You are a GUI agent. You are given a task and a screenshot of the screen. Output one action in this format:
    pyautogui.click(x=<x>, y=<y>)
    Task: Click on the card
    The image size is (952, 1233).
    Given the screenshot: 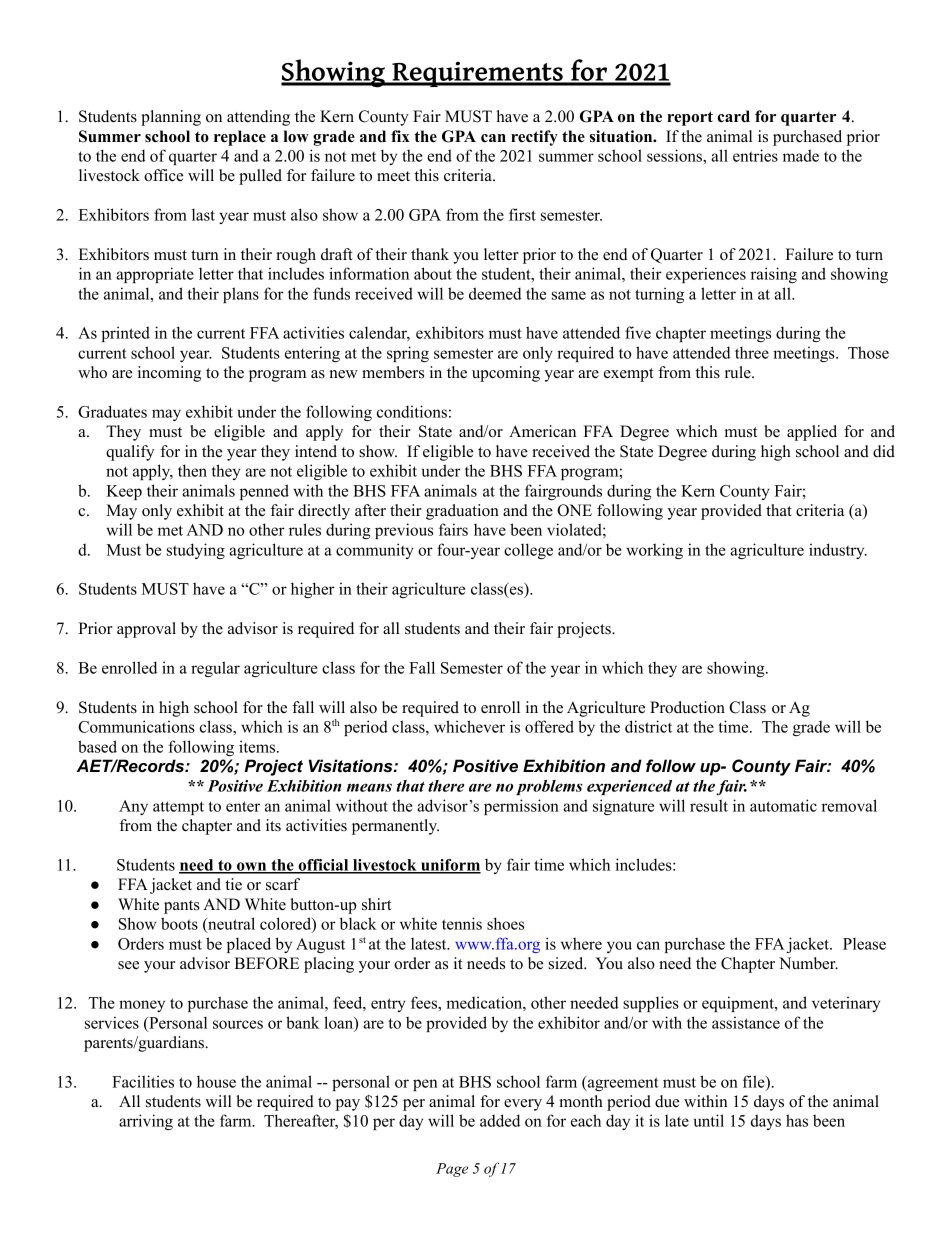 What is the action you would take?
    pyautogui.click(x=733, y=116)
